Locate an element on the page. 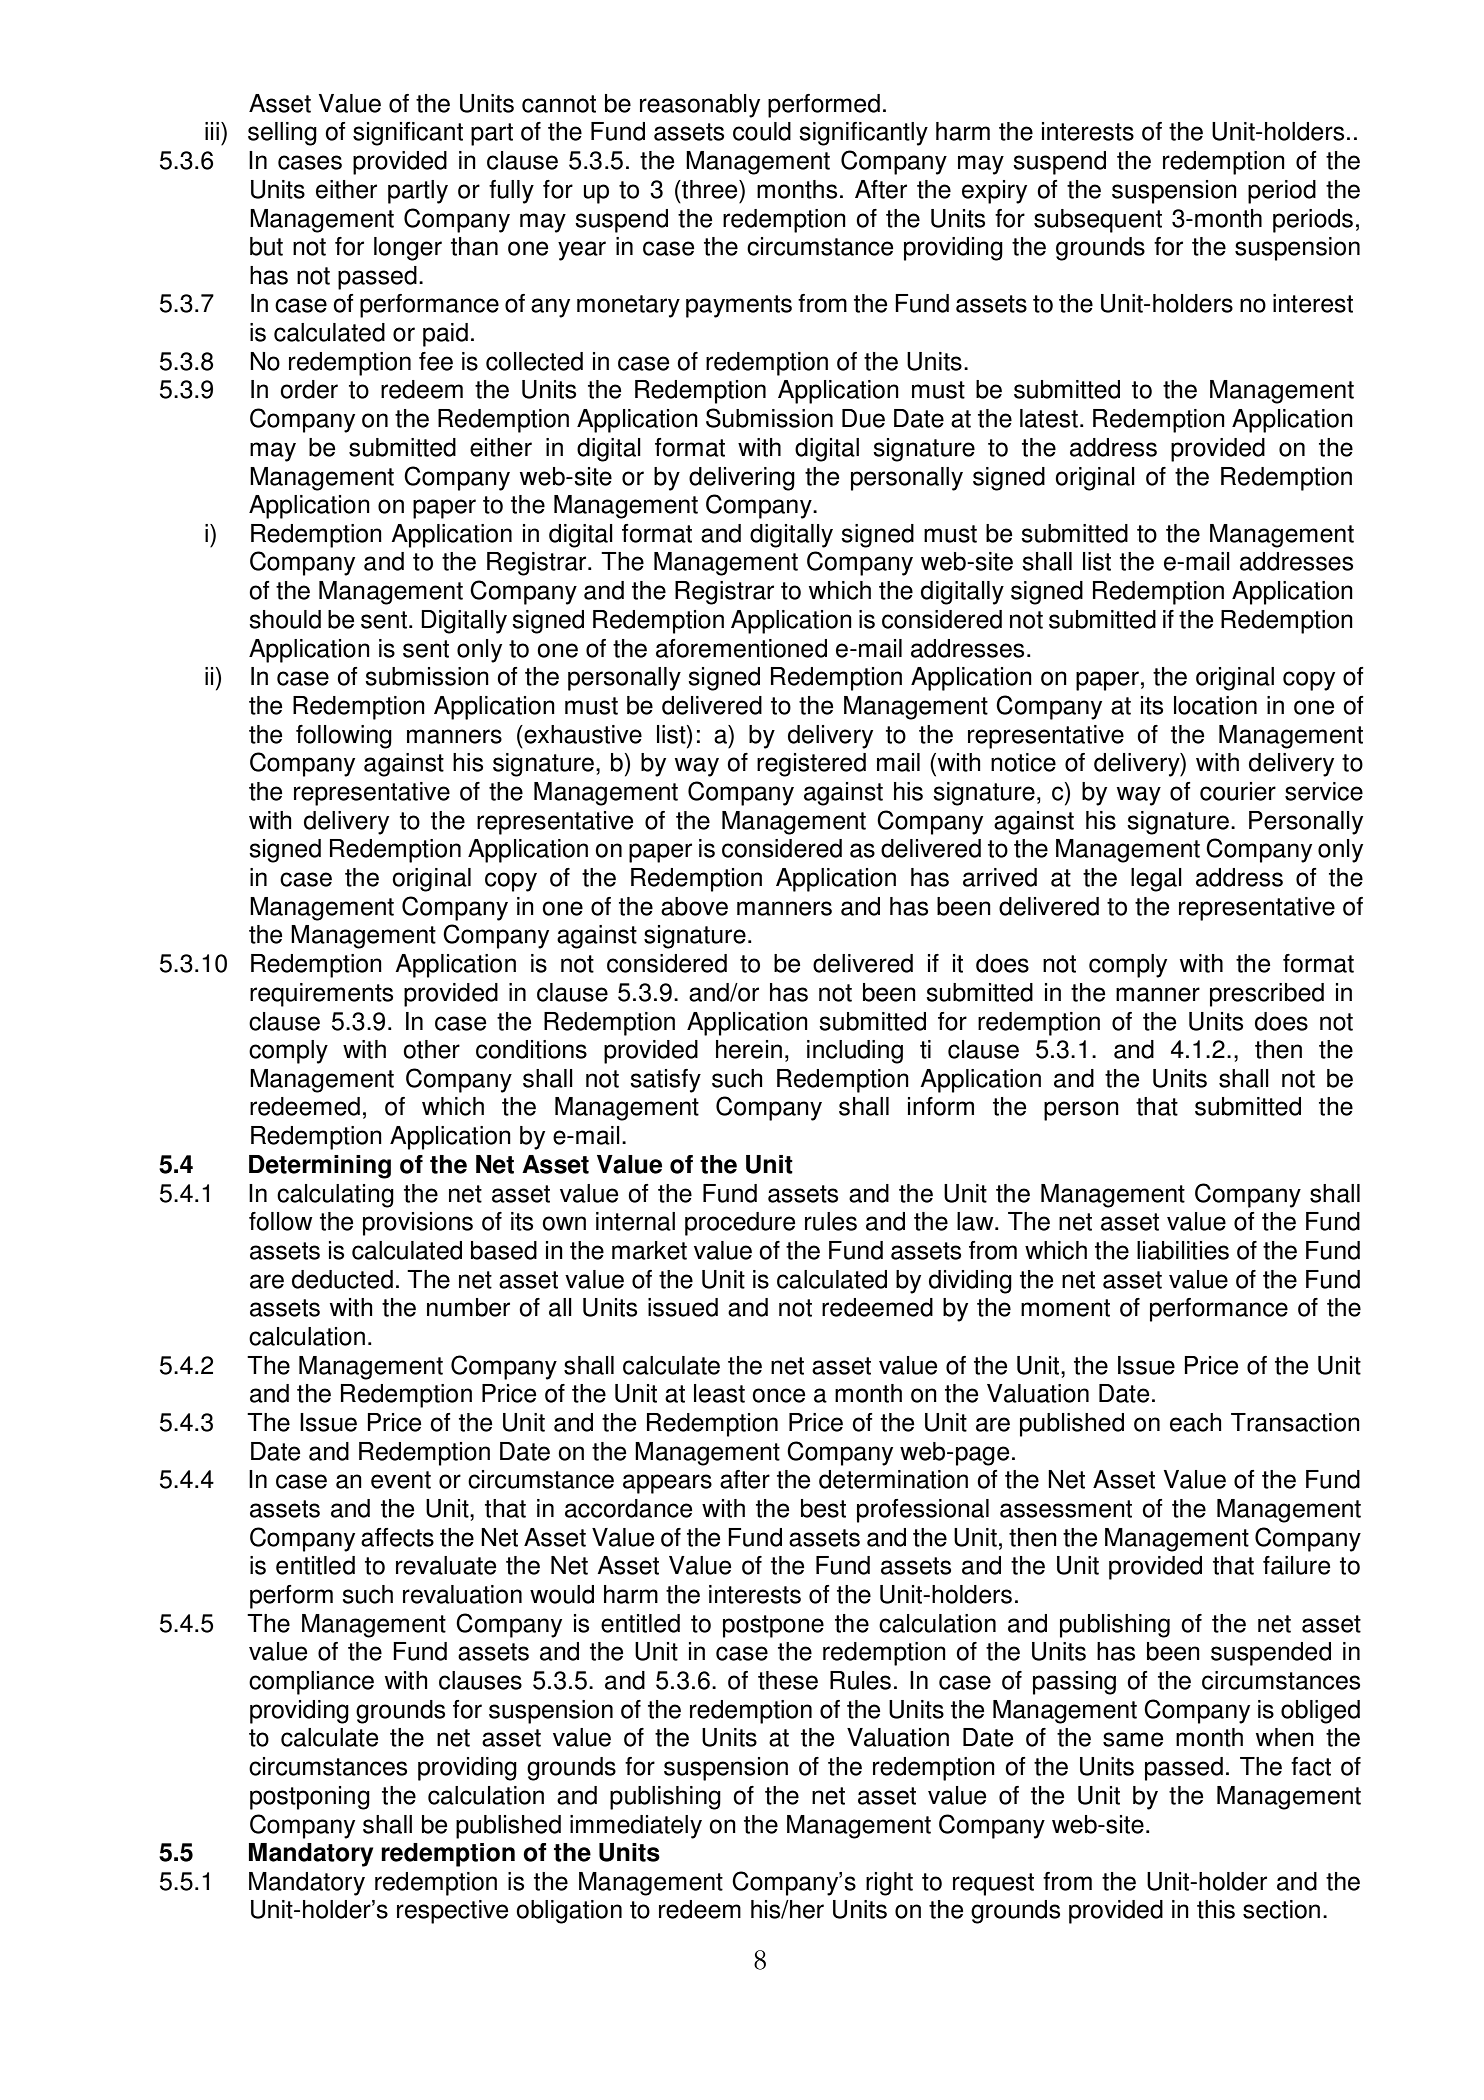  deducted is located at coordinates (342, 1279).
